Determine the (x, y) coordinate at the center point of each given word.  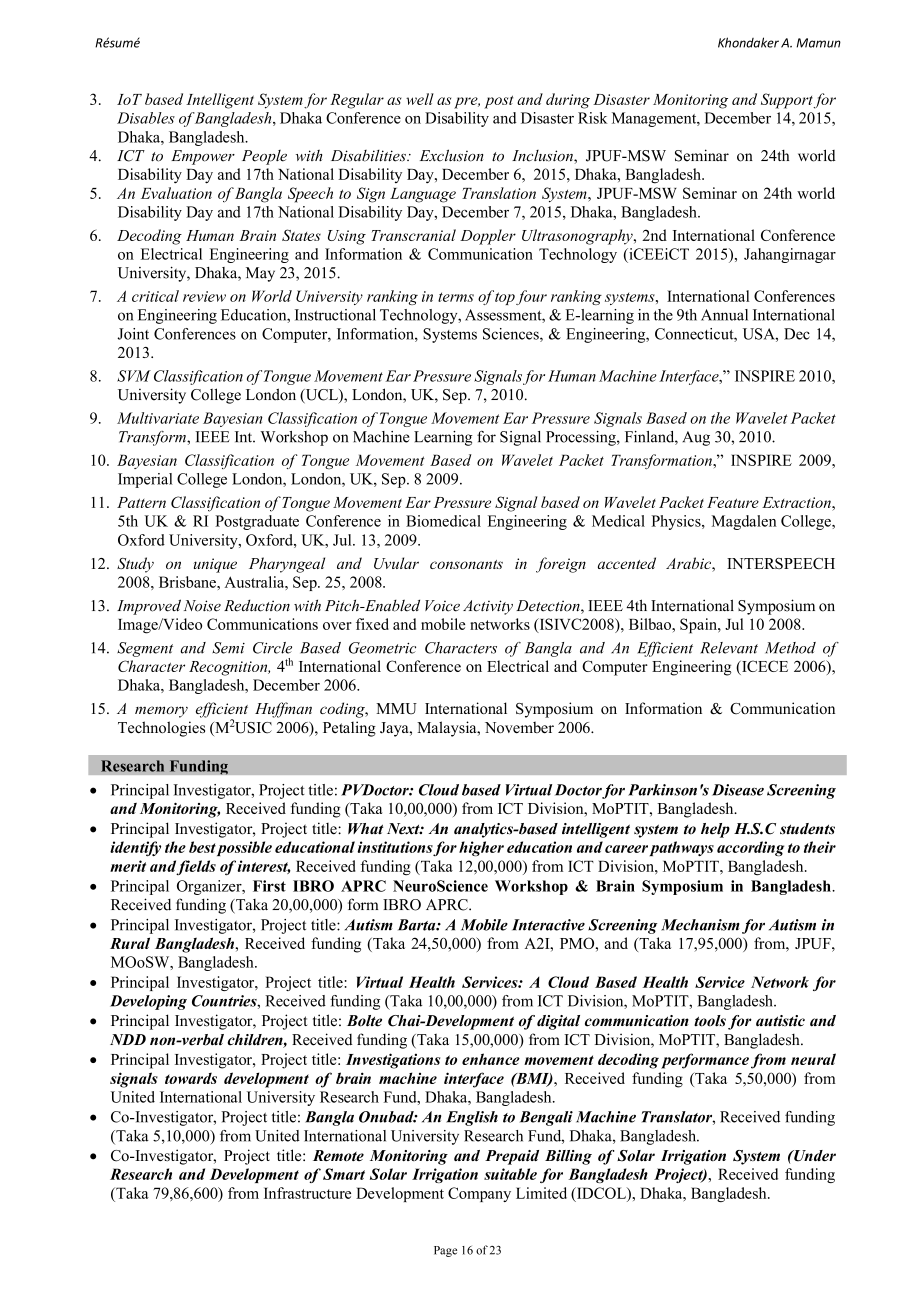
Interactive (548, 925)
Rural (130, 943)
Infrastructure (307, 1193)
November (519, 727)
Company (479, 1194)
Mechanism (700, 925)
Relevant (729, 648)
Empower (203, 157)
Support (787, 101)
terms (456, 297)
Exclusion (451, 155)
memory (161, 712)
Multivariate (158, 418)
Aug (696, 438)
